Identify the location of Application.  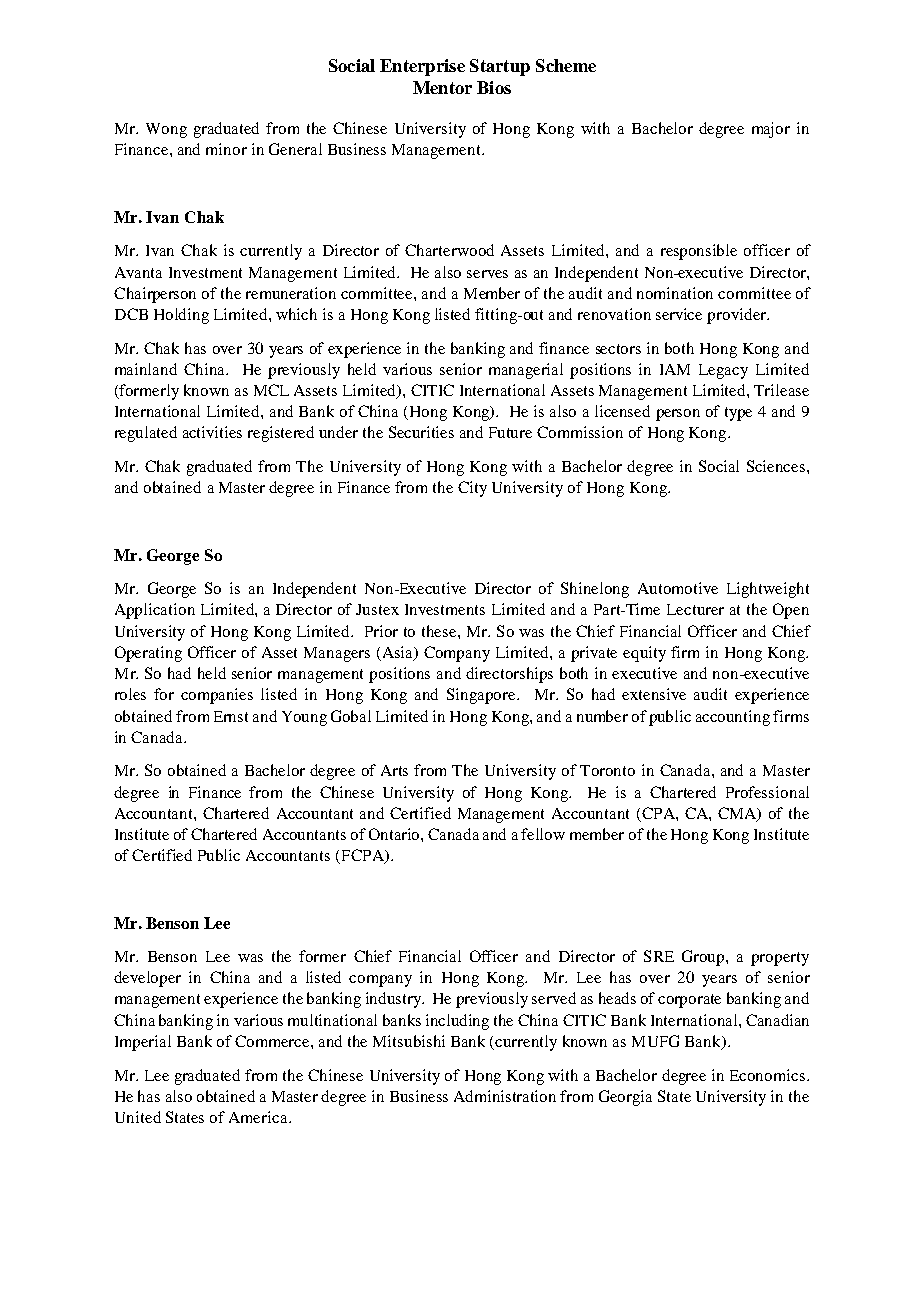
(155, 611).
